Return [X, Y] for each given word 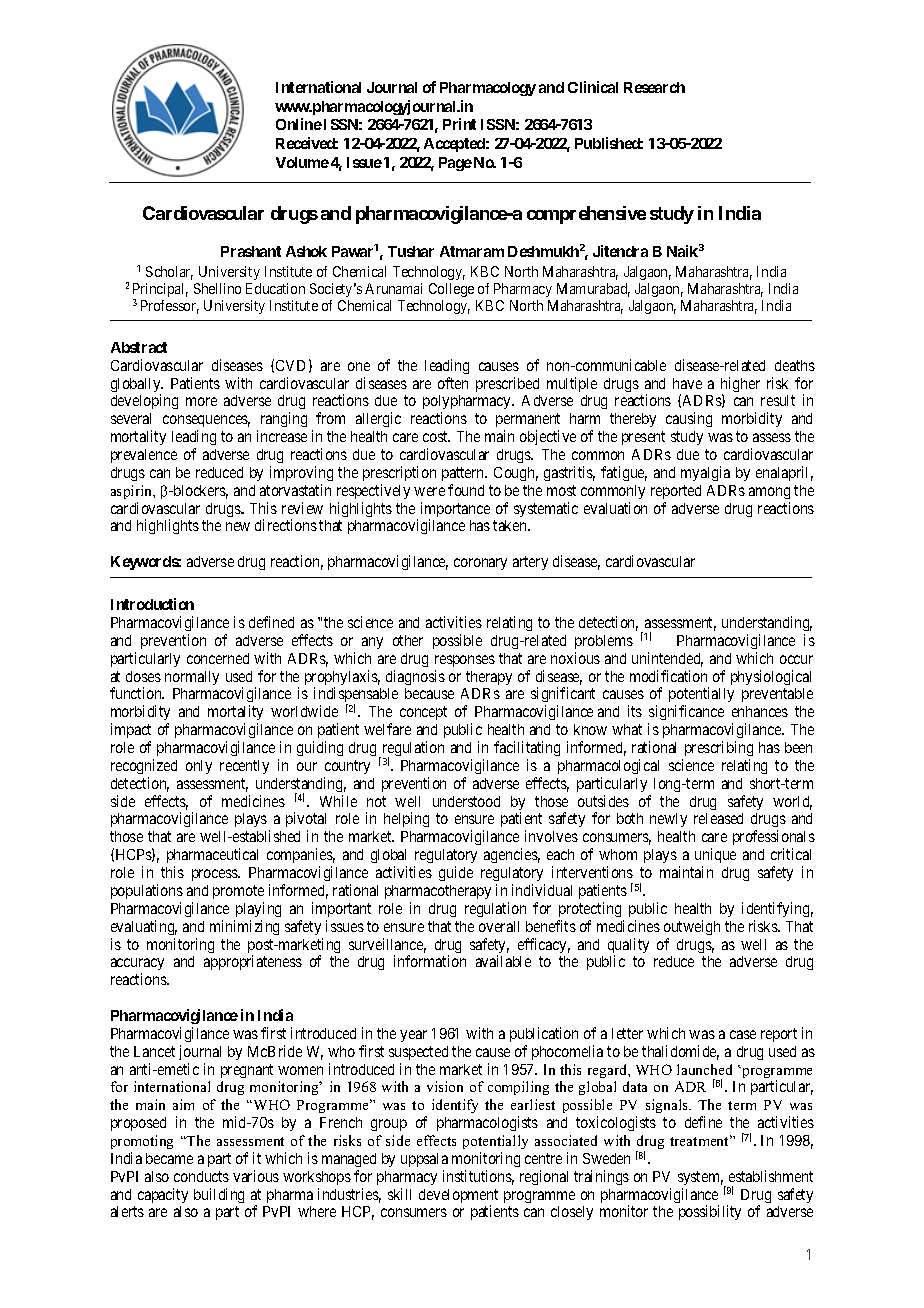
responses [465, 661]
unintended [667, 659]
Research [654, 87]
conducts [201, 1176]
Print [459, 124]
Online [299, 124]
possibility [710, 1212]
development [458, 1197]
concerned [218, 658]
